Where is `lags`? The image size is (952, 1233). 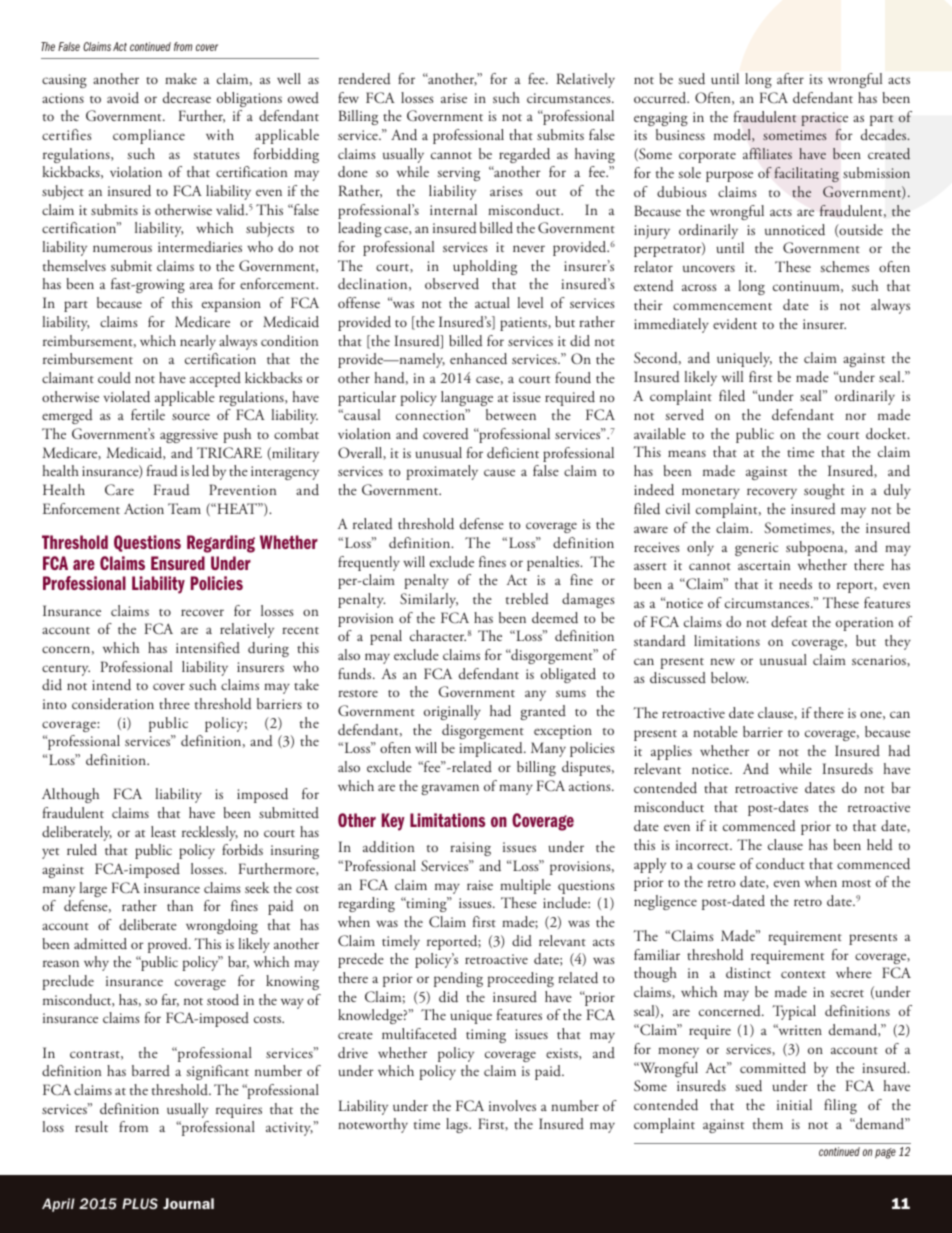 lags is located at coordinates (458, 1125).
